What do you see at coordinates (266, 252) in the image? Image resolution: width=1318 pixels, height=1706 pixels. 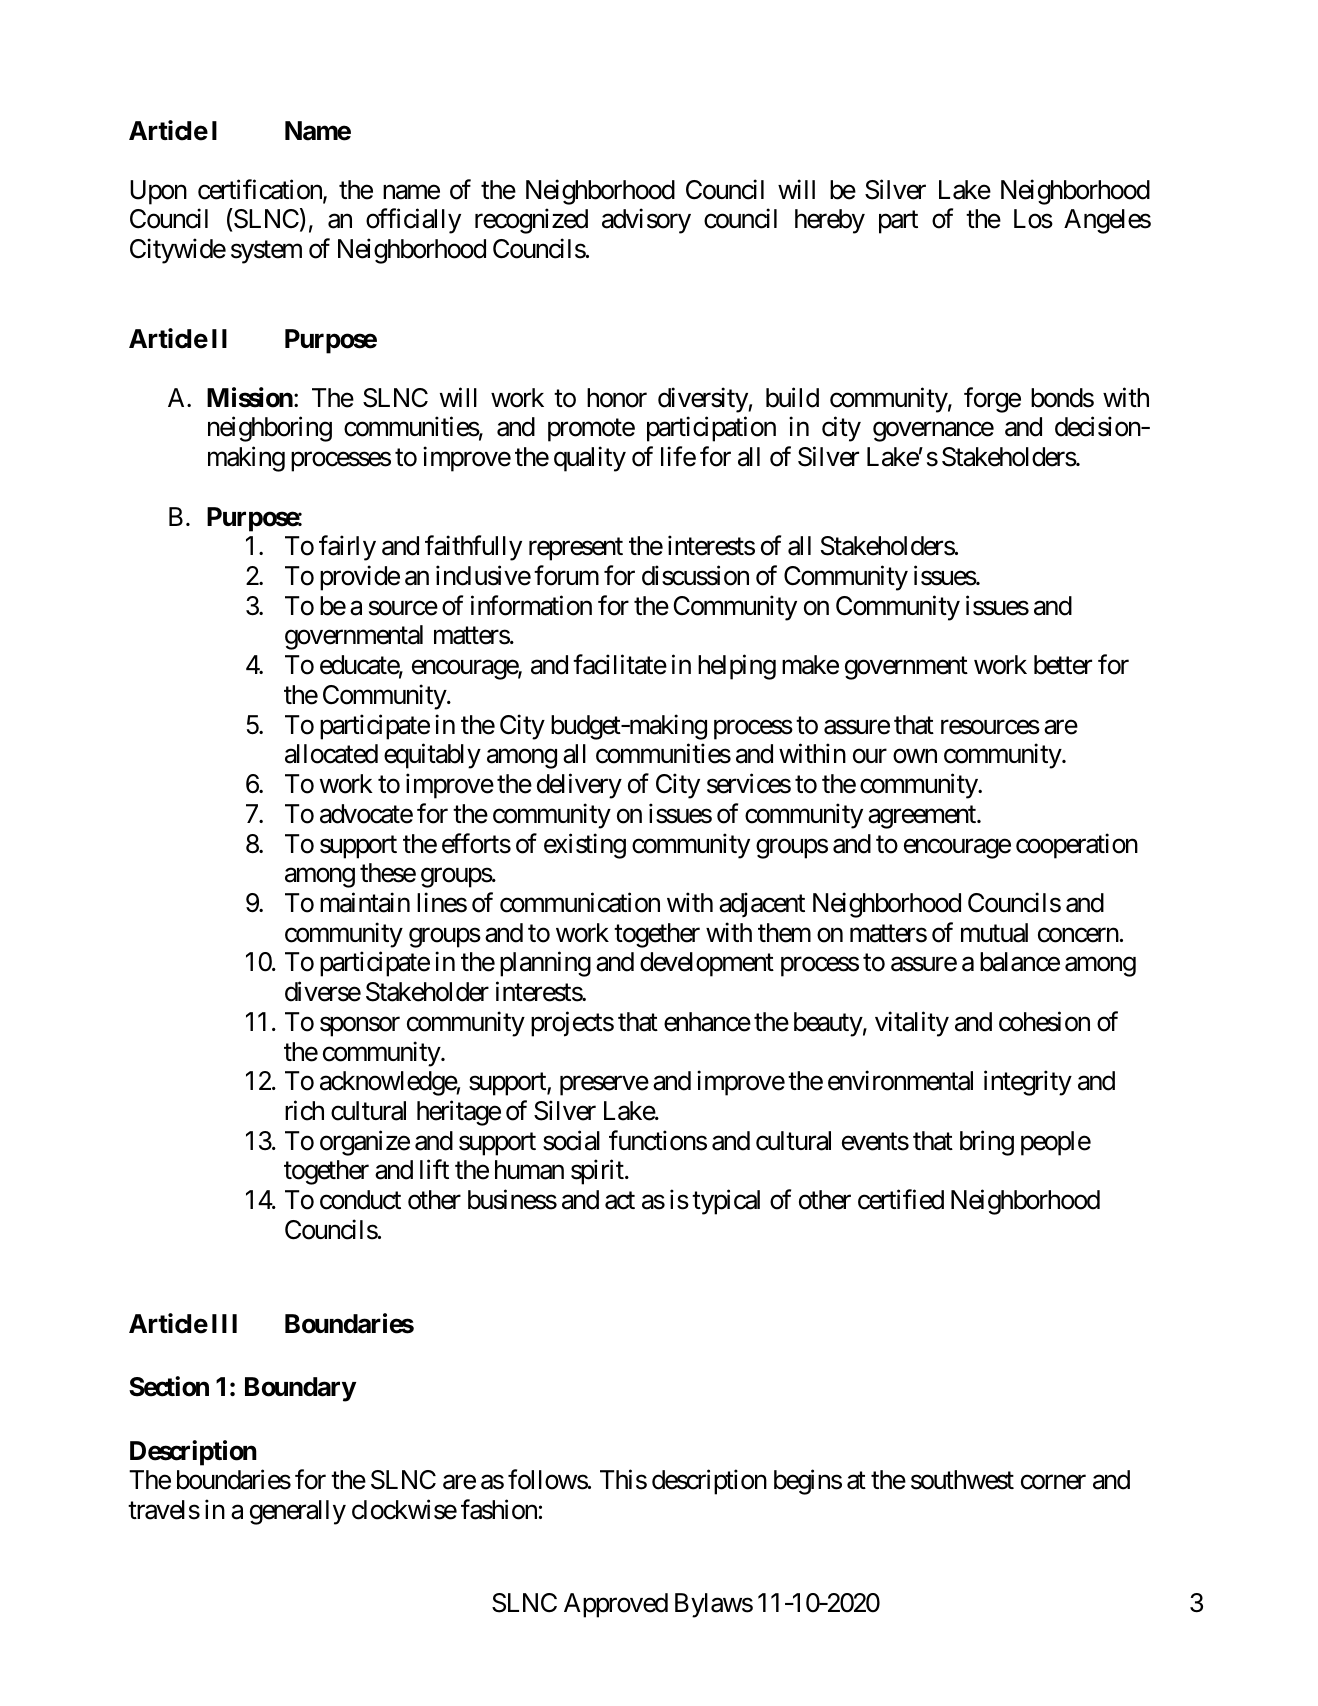 I see `system` at bounding box center [266, 252].
